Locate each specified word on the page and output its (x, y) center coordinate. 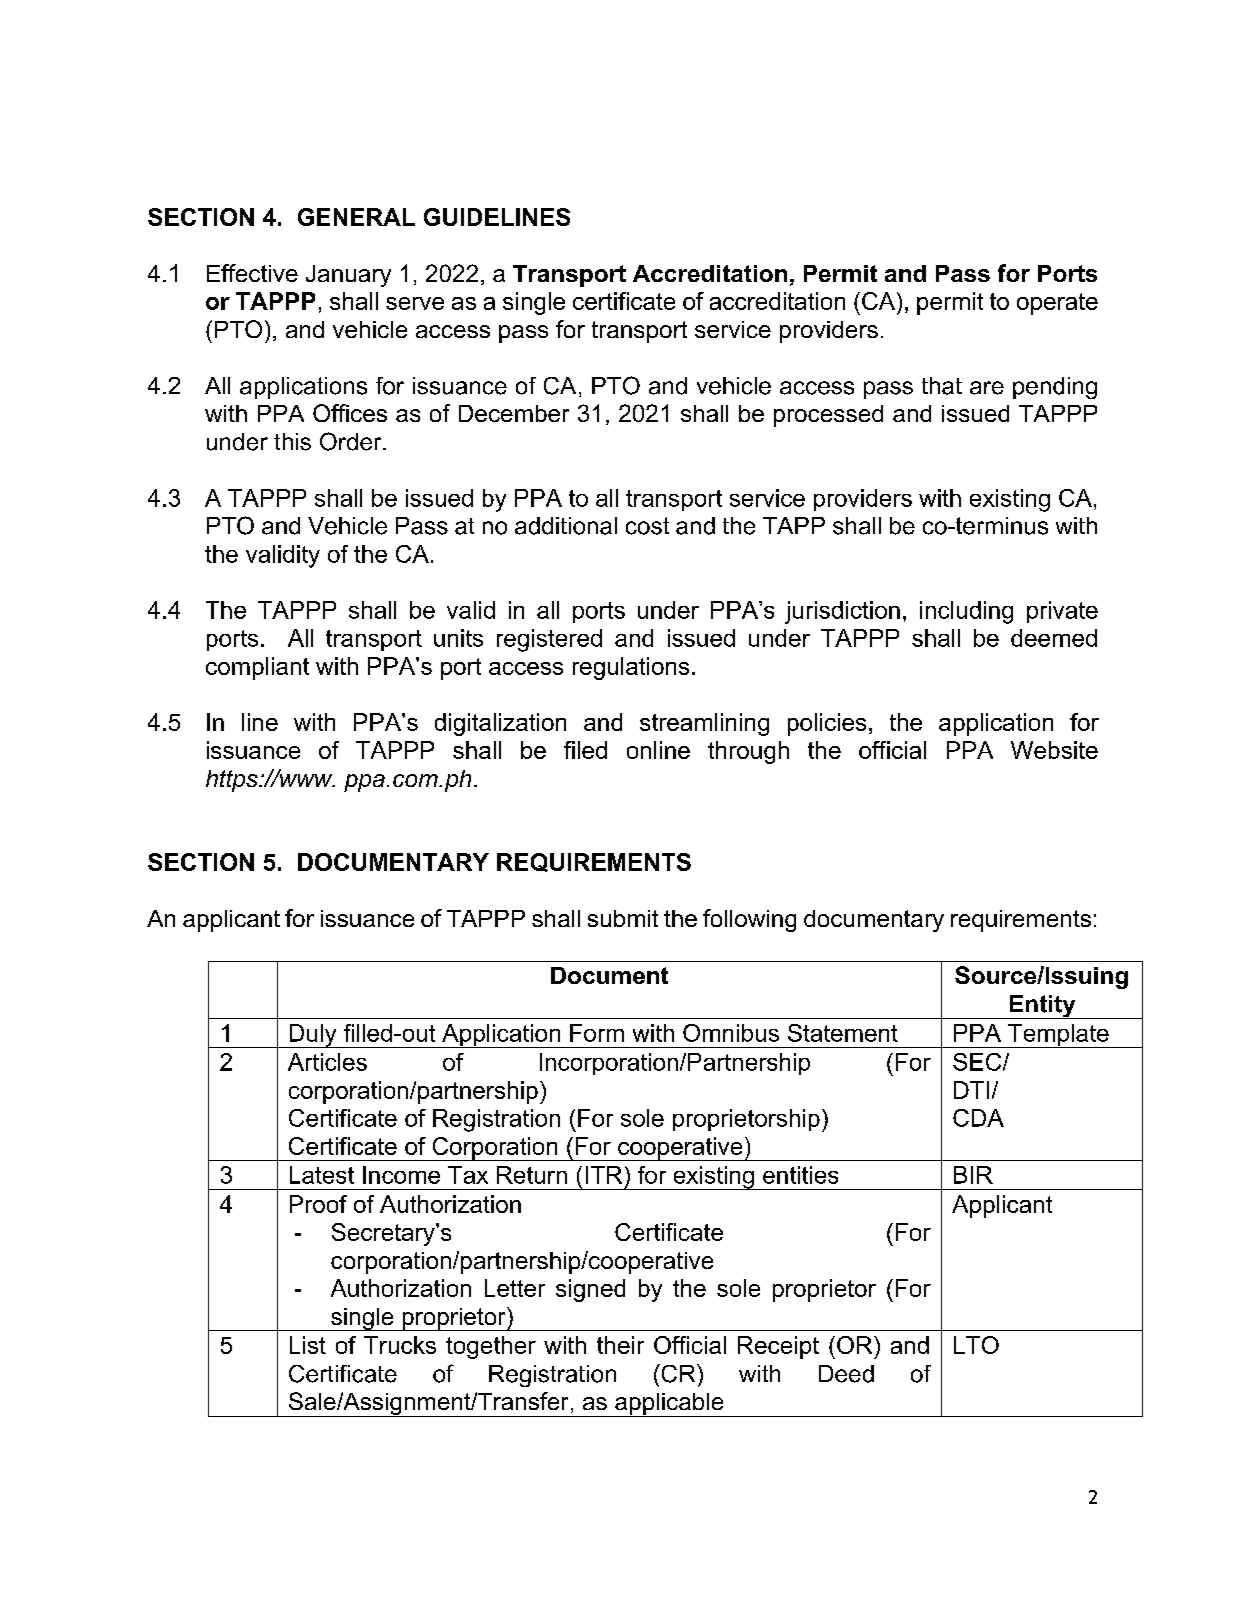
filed (585, 750)
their (620, 1345)
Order (352, 441)
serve (415, 303)
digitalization (500, 724)
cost (647, 526)
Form (597, 1033)
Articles (327, 1062)
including (966, 612)
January (348, 276)
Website (1054, 750)
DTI (971, 1090)
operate (1057, 304)
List (308, 1345)
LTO (976, 1345)
